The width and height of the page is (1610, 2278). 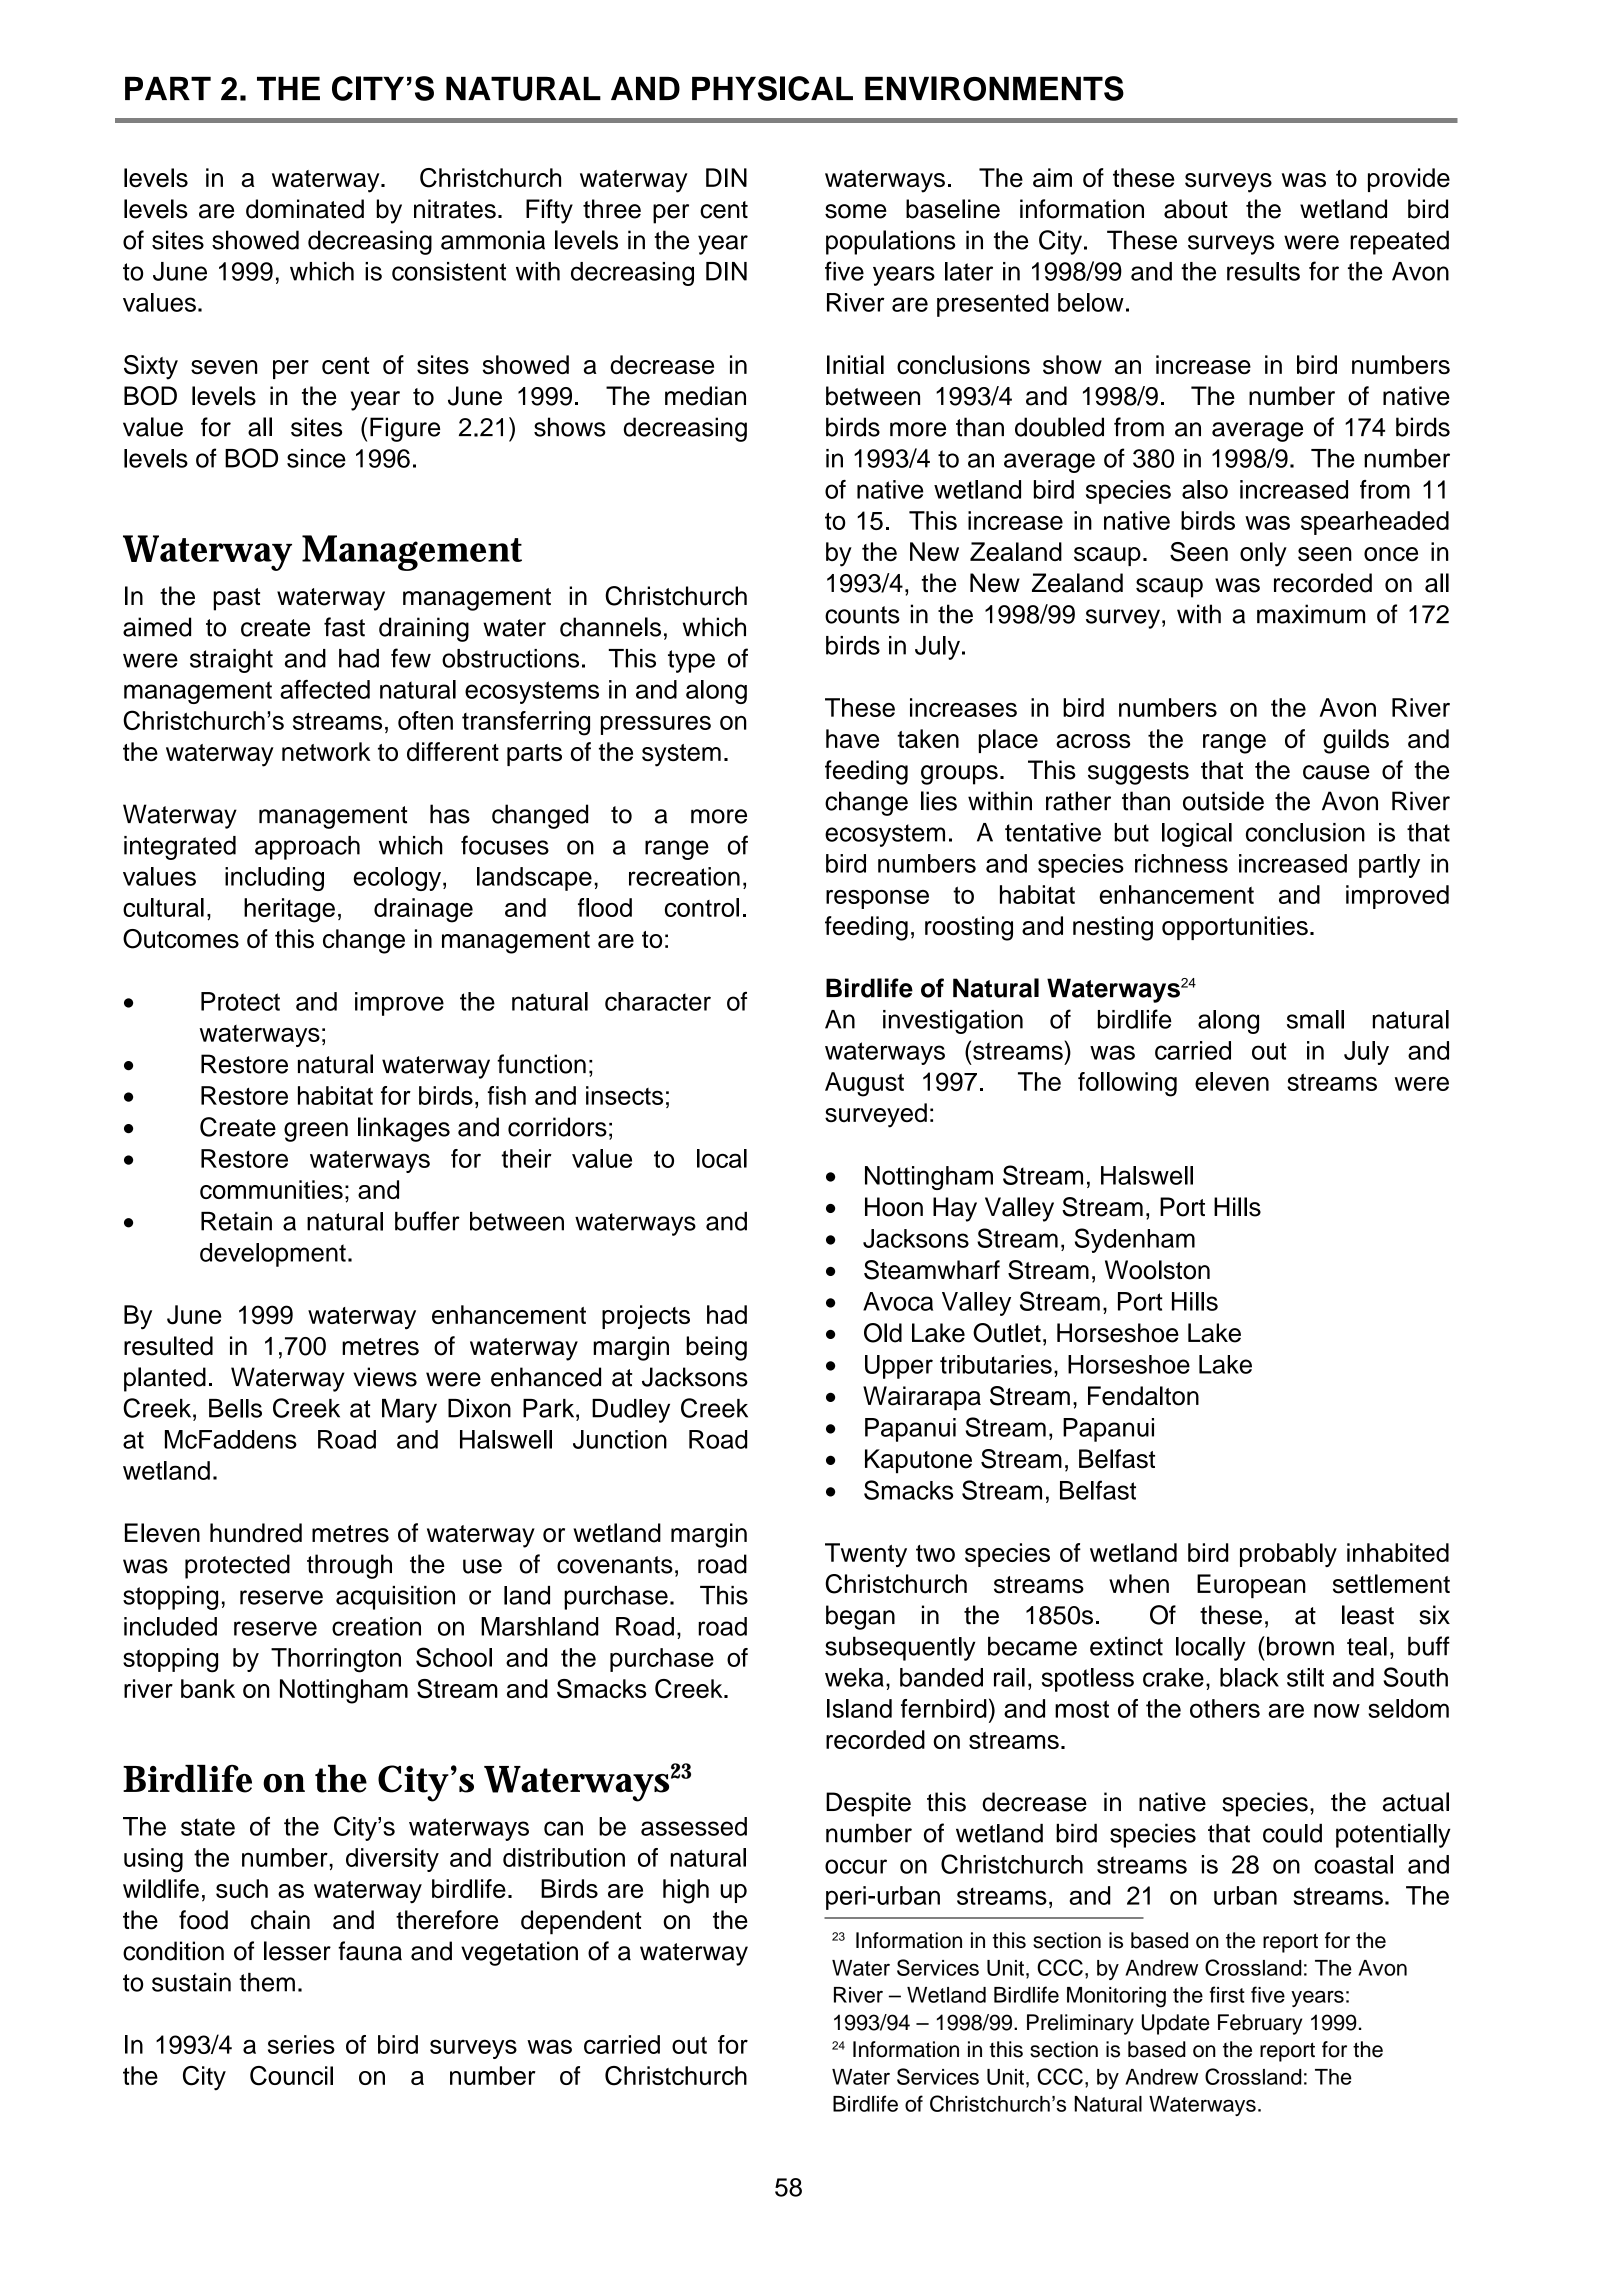 I want to click on small, so click(x=1315, y=1019).
